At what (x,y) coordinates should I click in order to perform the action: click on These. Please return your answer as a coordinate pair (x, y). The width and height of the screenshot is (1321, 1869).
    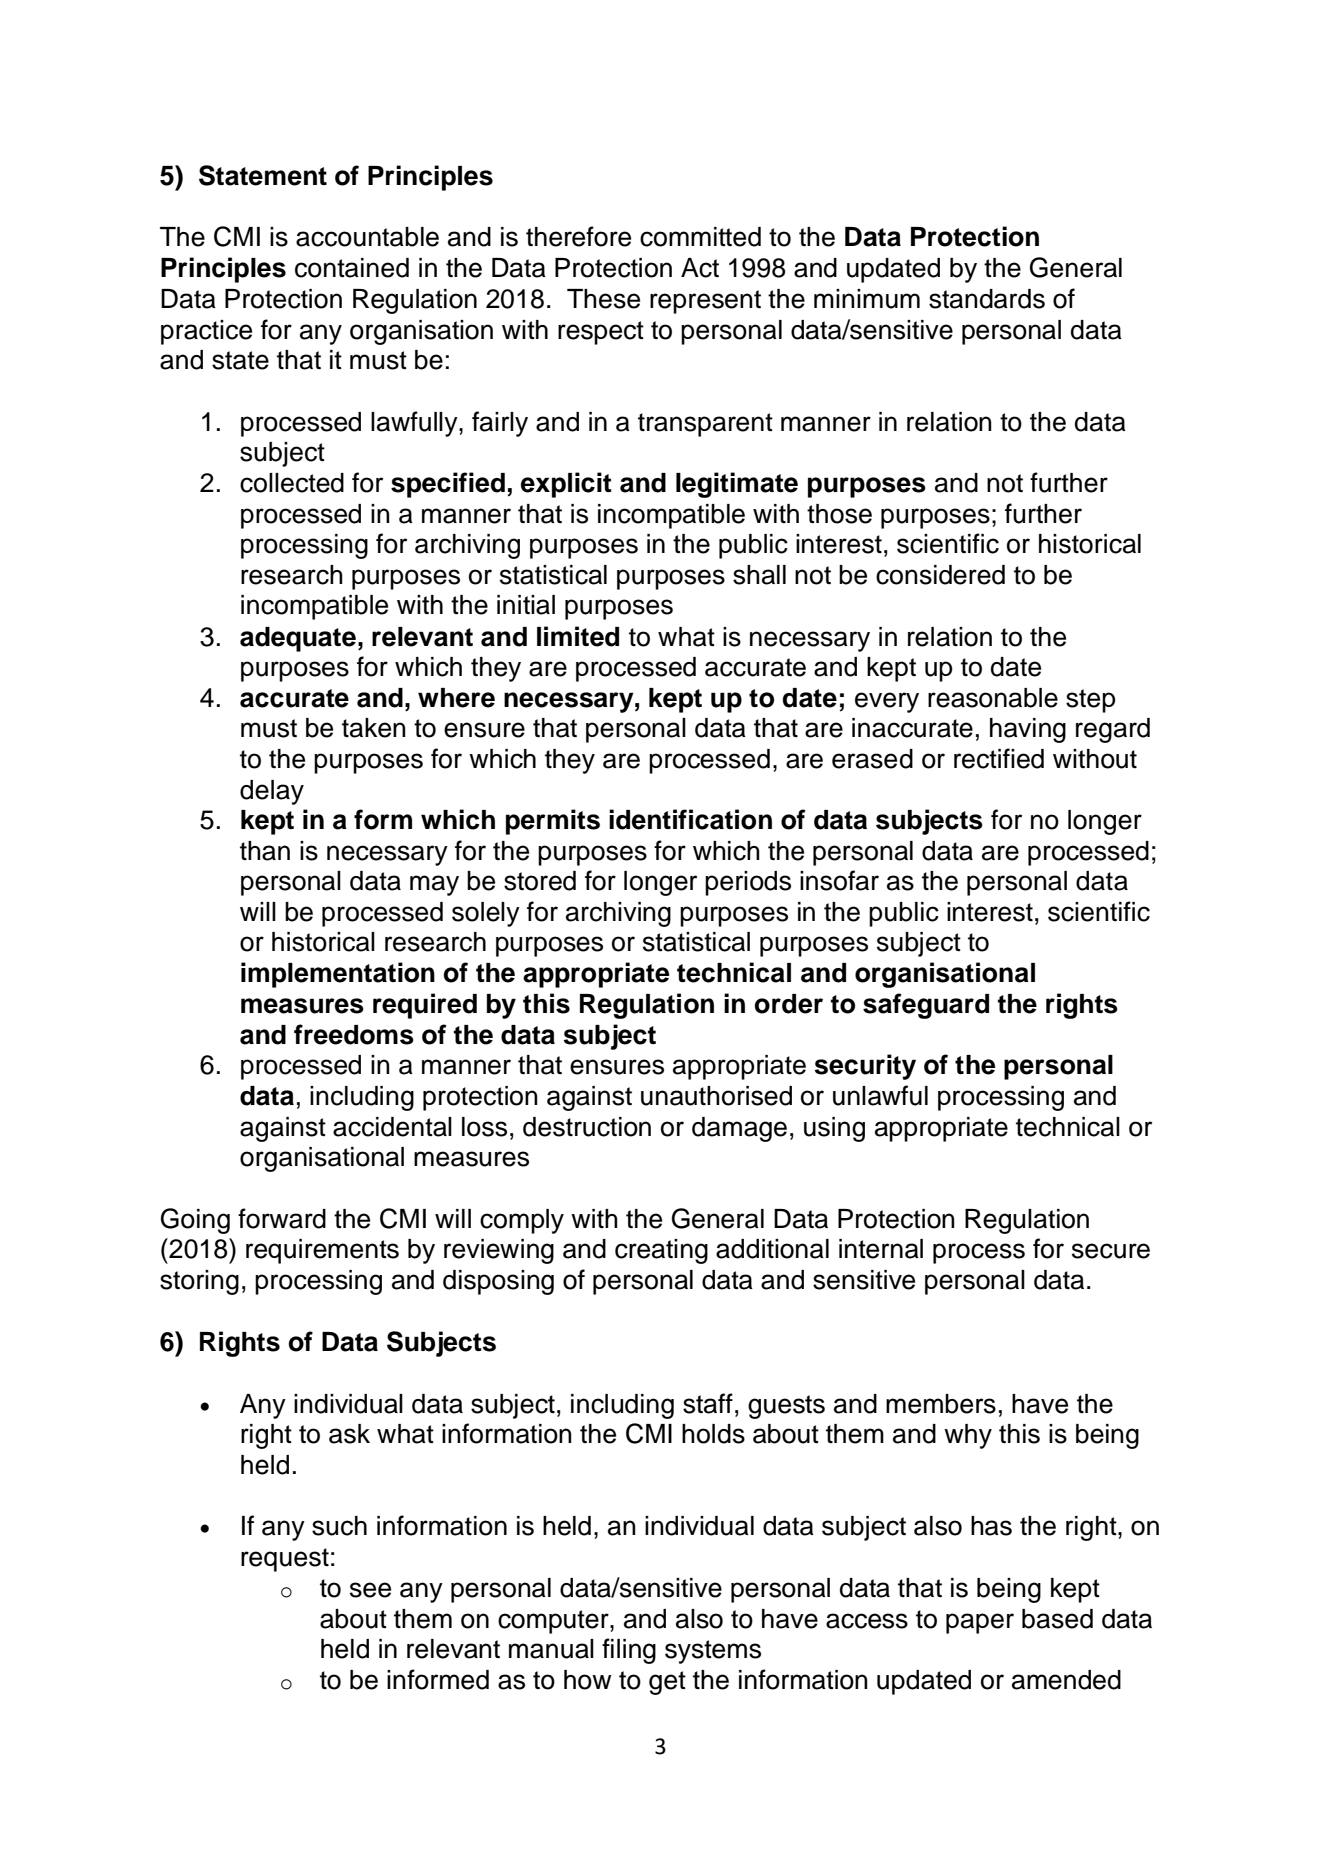
    Looking at the image, I should click on (603, 299).
